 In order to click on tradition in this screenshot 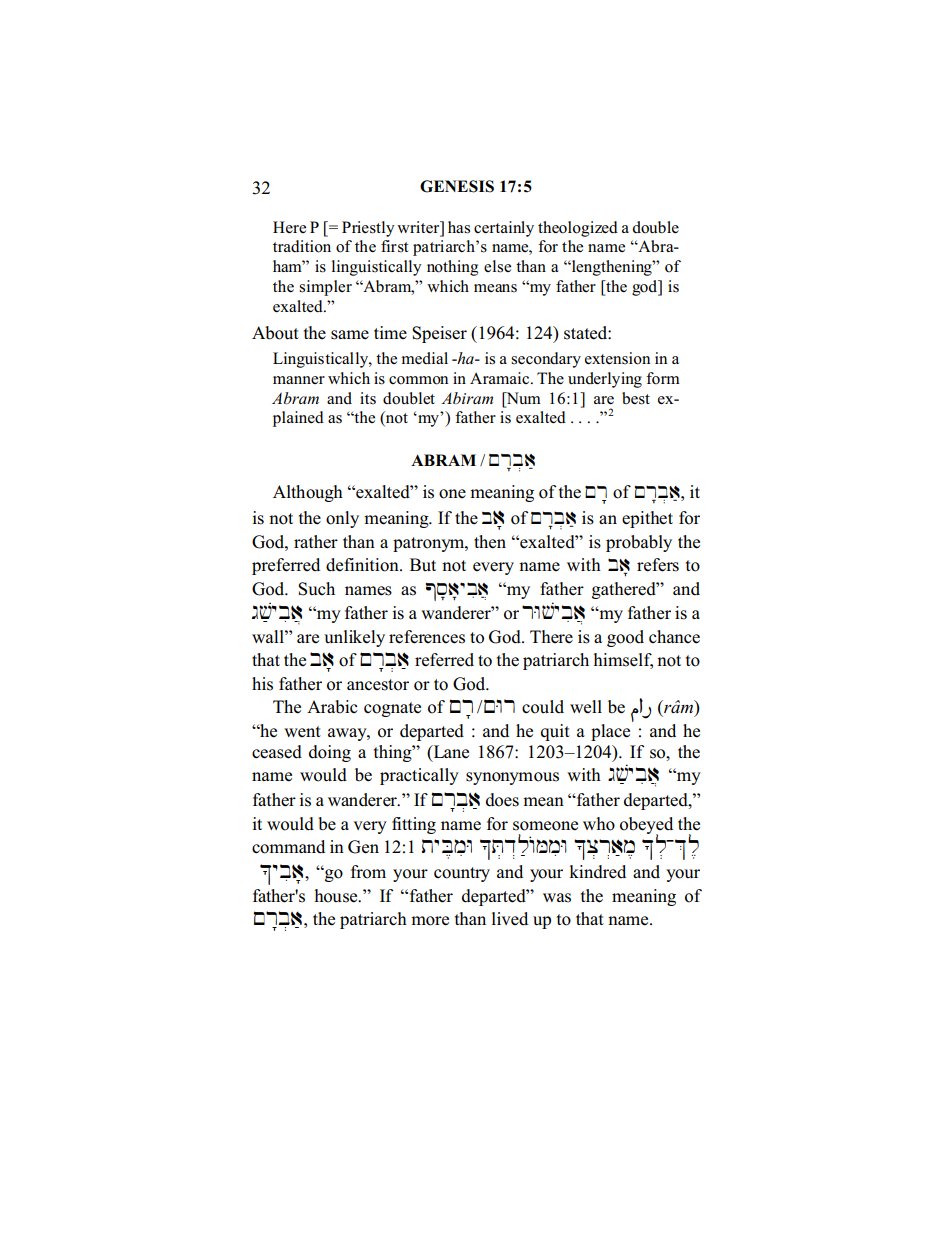, I will do `click(302, 246)`.
